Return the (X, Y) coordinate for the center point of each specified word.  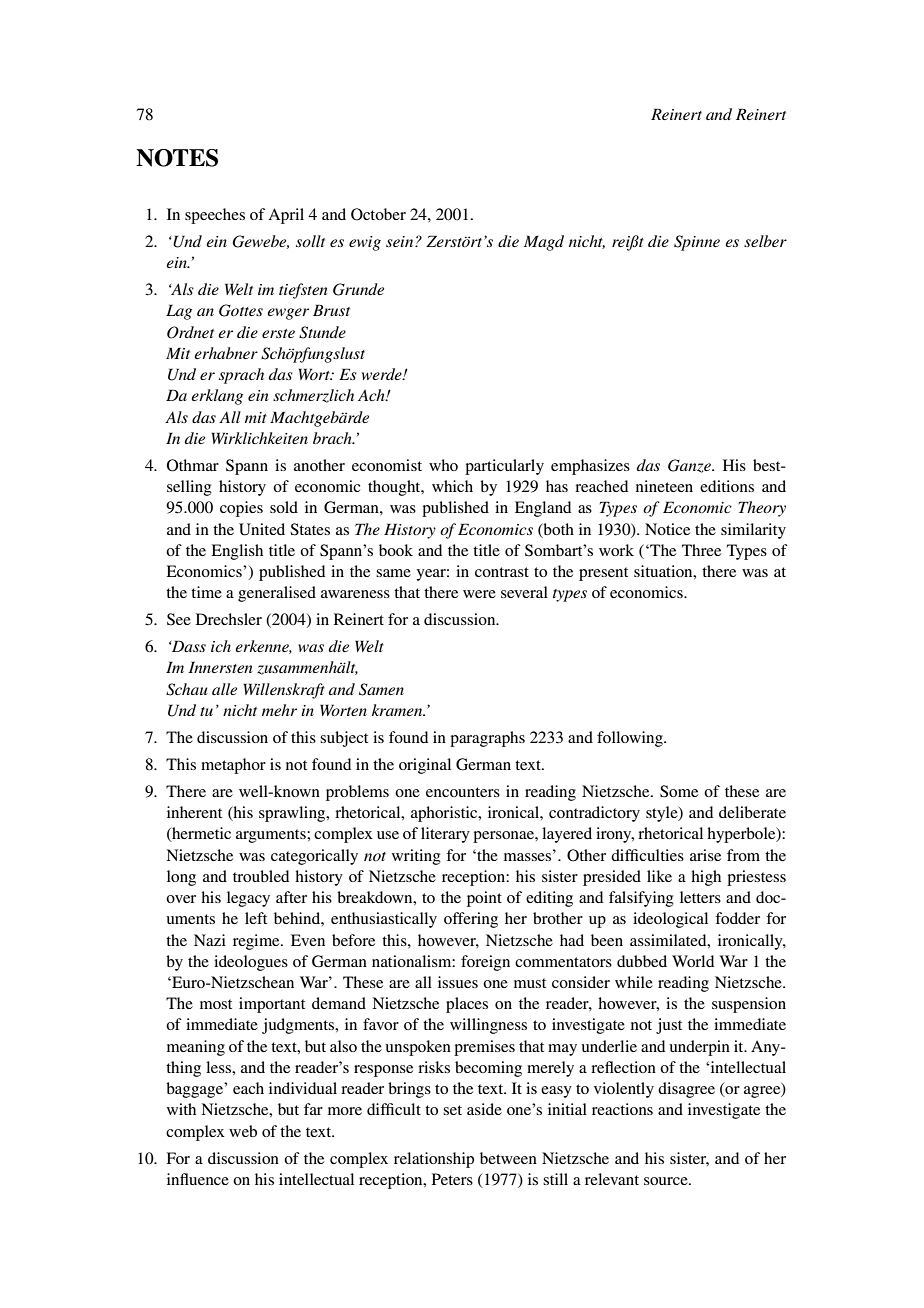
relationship (434, 1160)
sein (401, 241)
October (378, 214)
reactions (622, 1109)
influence (198, 1179)
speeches (215, 216)
